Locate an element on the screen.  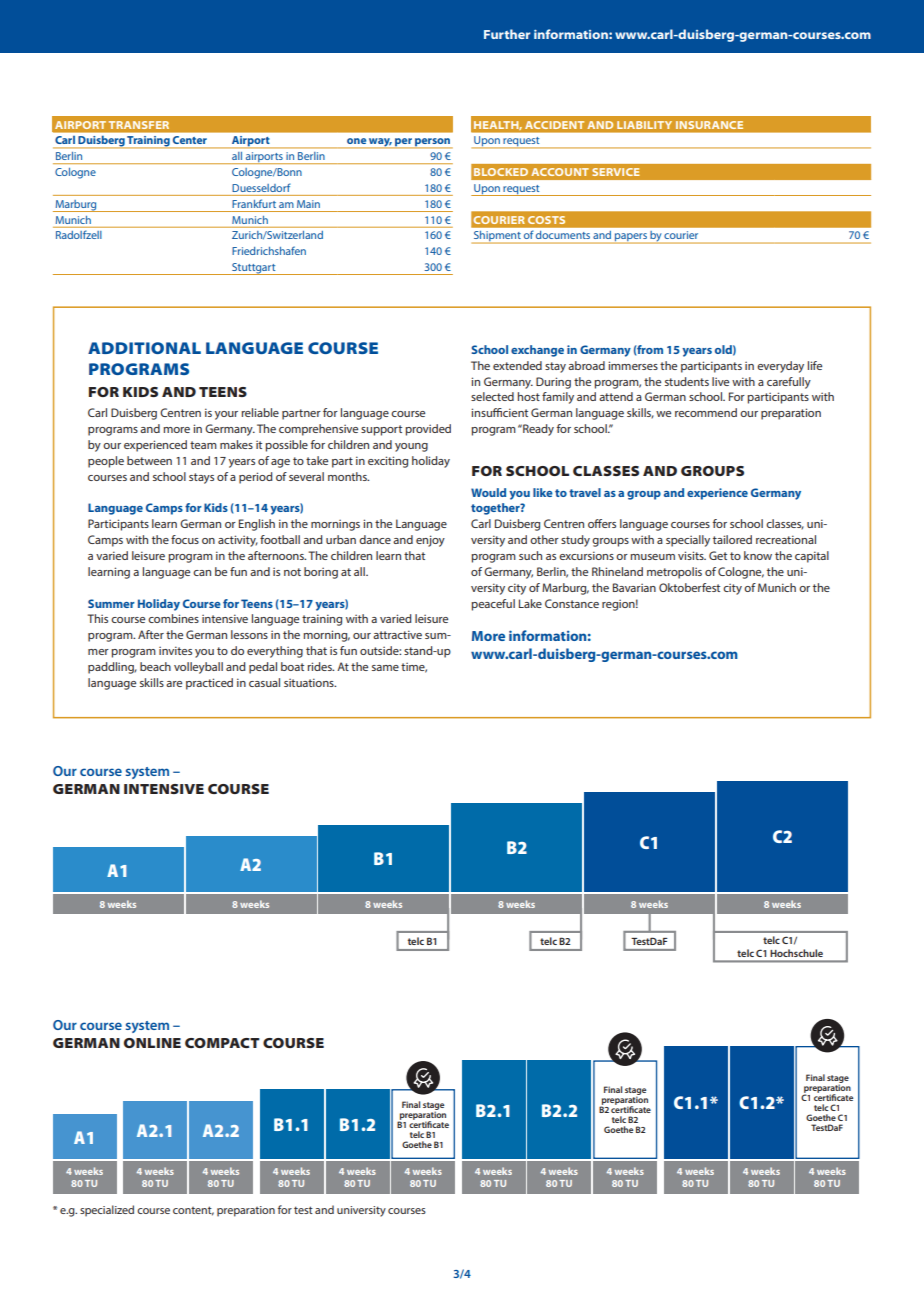
Oktoberfest is located at coordinates (689, 587).
